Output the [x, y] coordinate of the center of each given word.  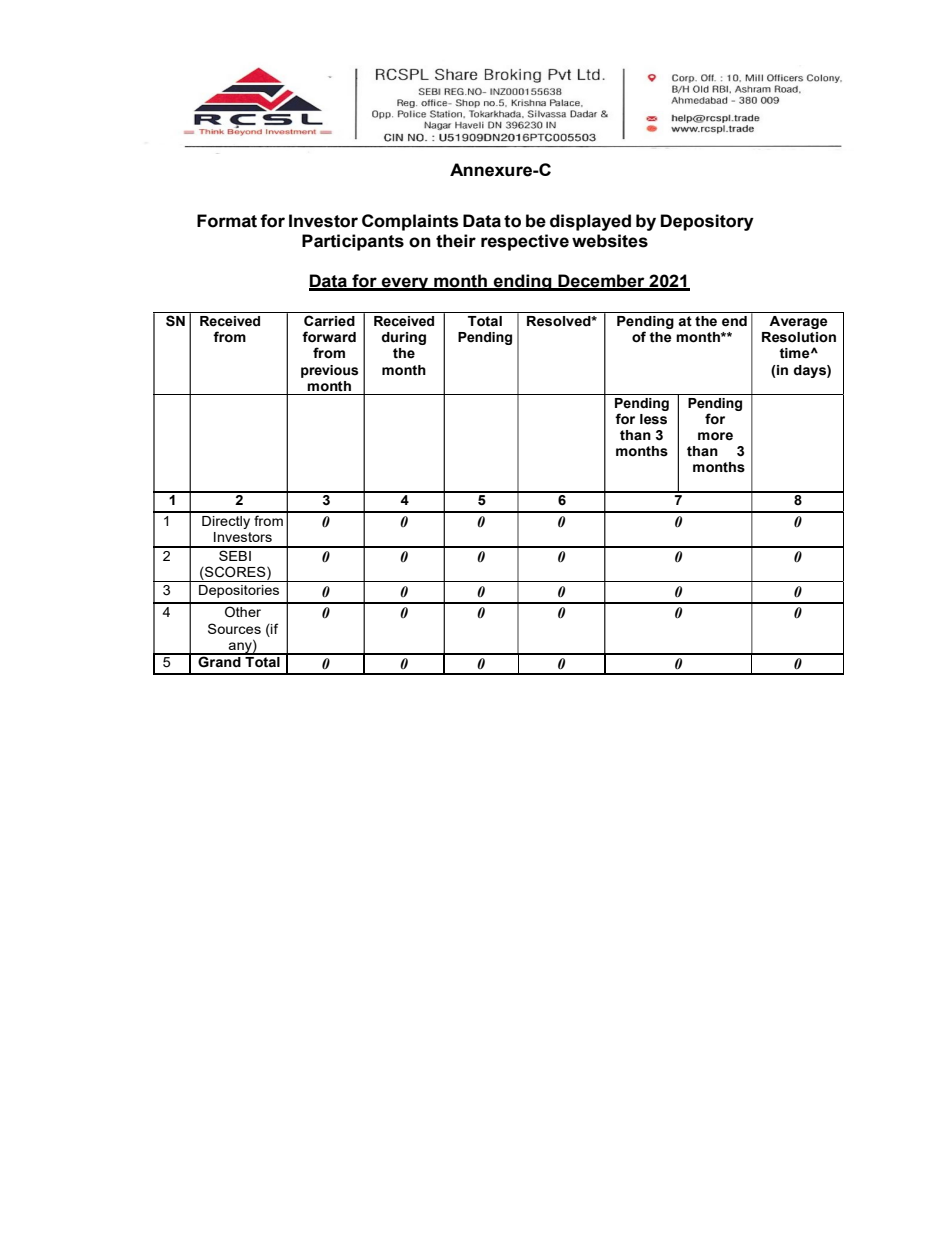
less [653, 419]
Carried [329, 321]
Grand [219, 661]
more [715, 436]
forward [329, 337]
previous [329, 371]
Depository [707, 222]
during [404, 338]
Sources [234, 628]
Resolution [799, 337]
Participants [353, 242]
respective [525, 242]
